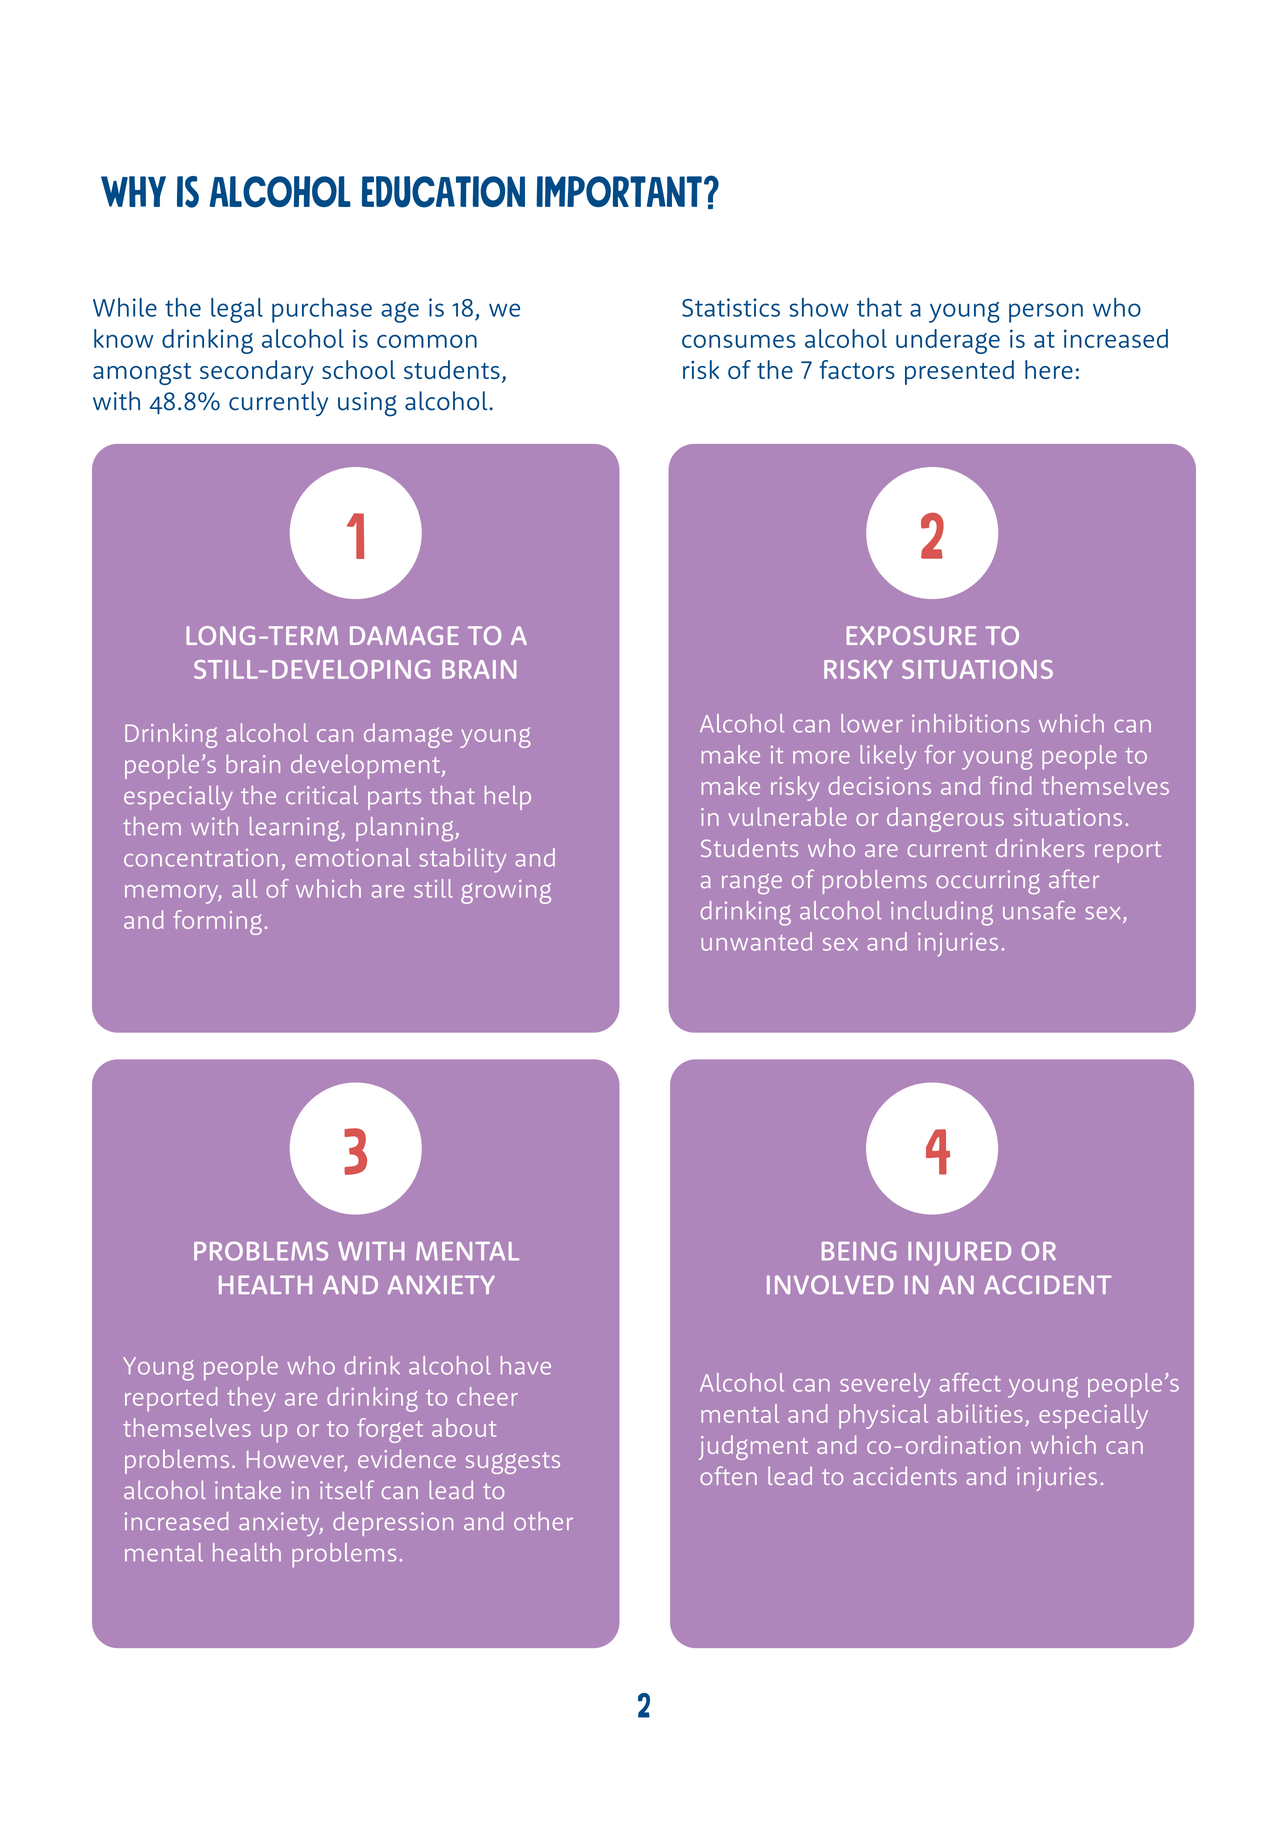  Describe the element at coordinates (506, 892) in the document. I see `growing` at that location.
